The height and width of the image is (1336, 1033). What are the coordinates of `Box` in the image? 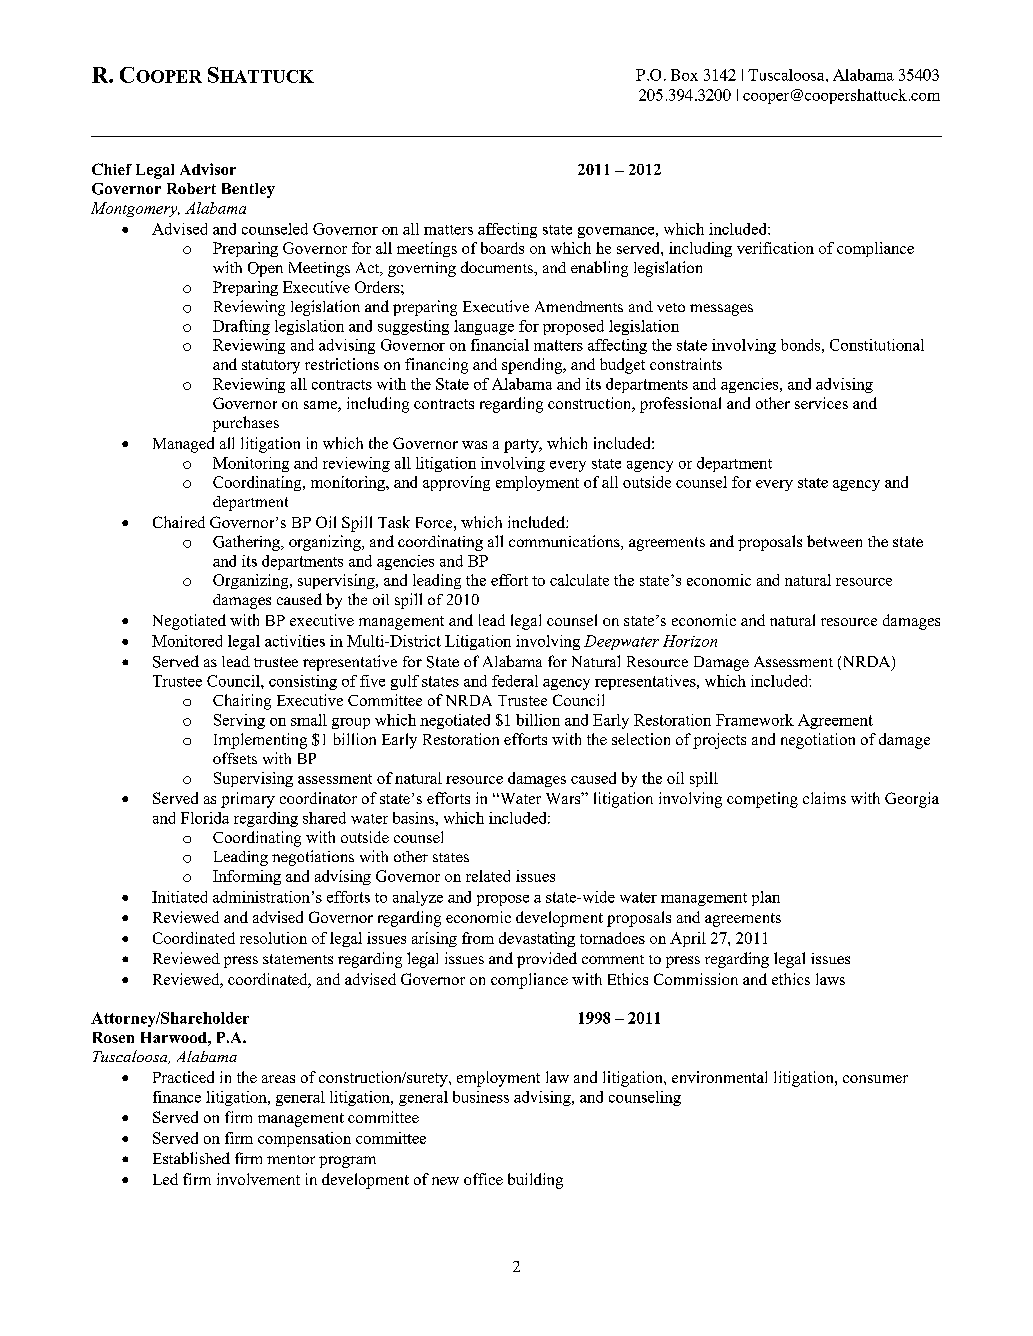 It's located at (684, 75).
